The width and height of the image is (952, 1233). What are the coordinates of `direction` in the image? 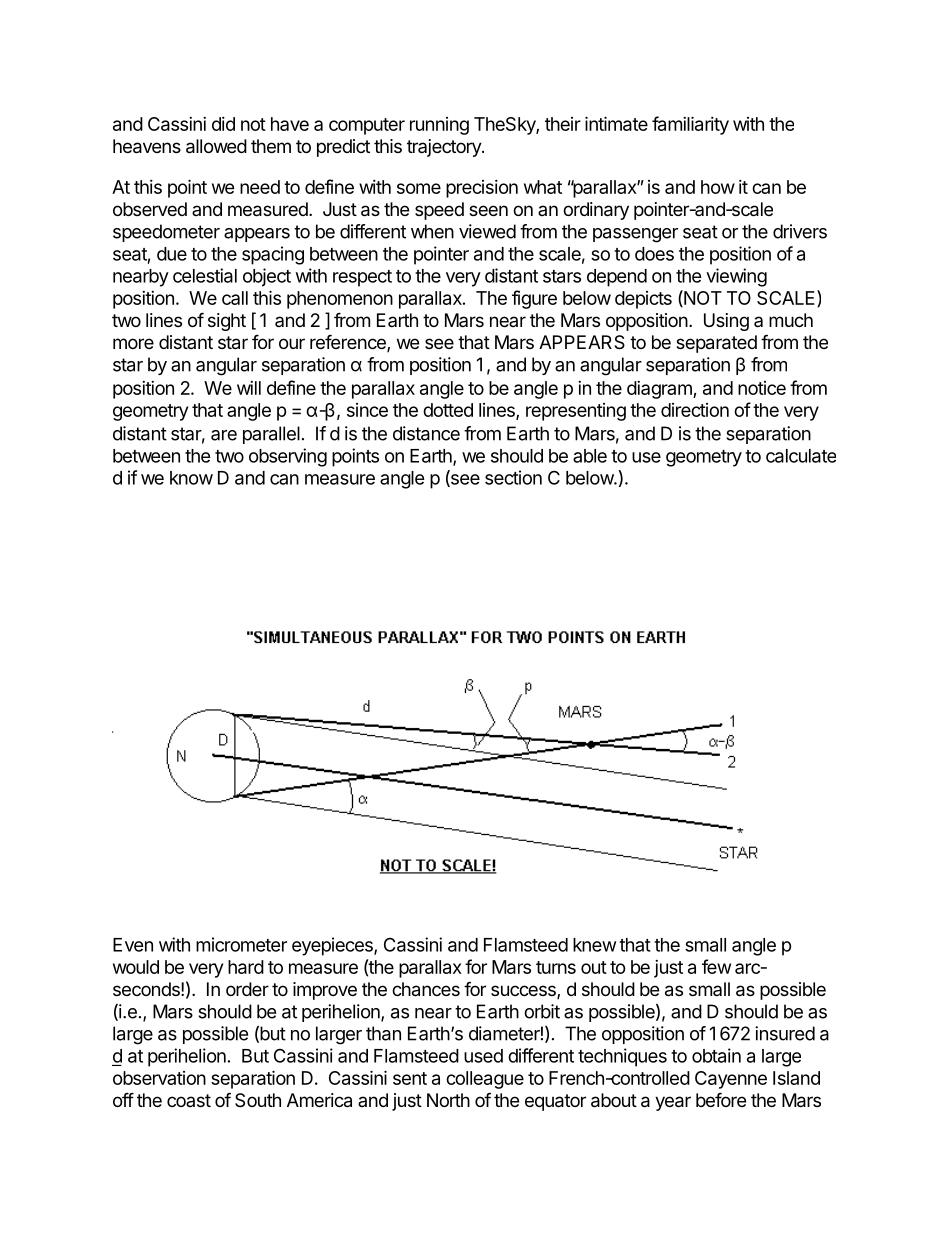 It's located at (695, 410).
